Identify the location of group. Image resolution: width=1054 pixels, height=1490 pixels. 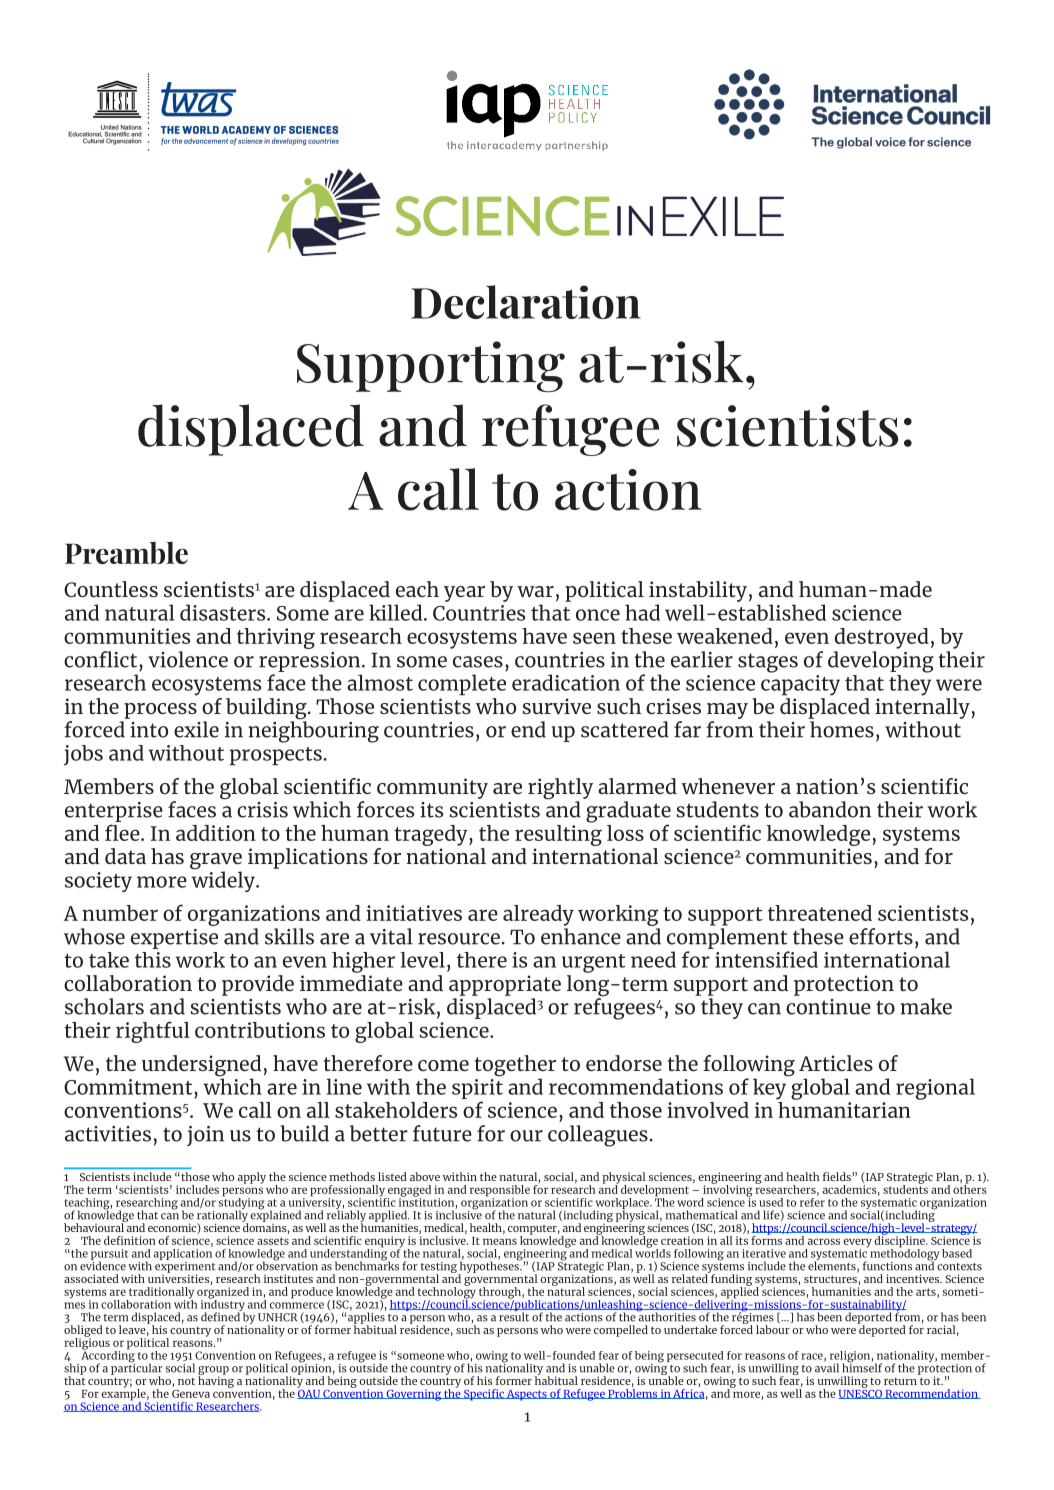
(213, 1372).
